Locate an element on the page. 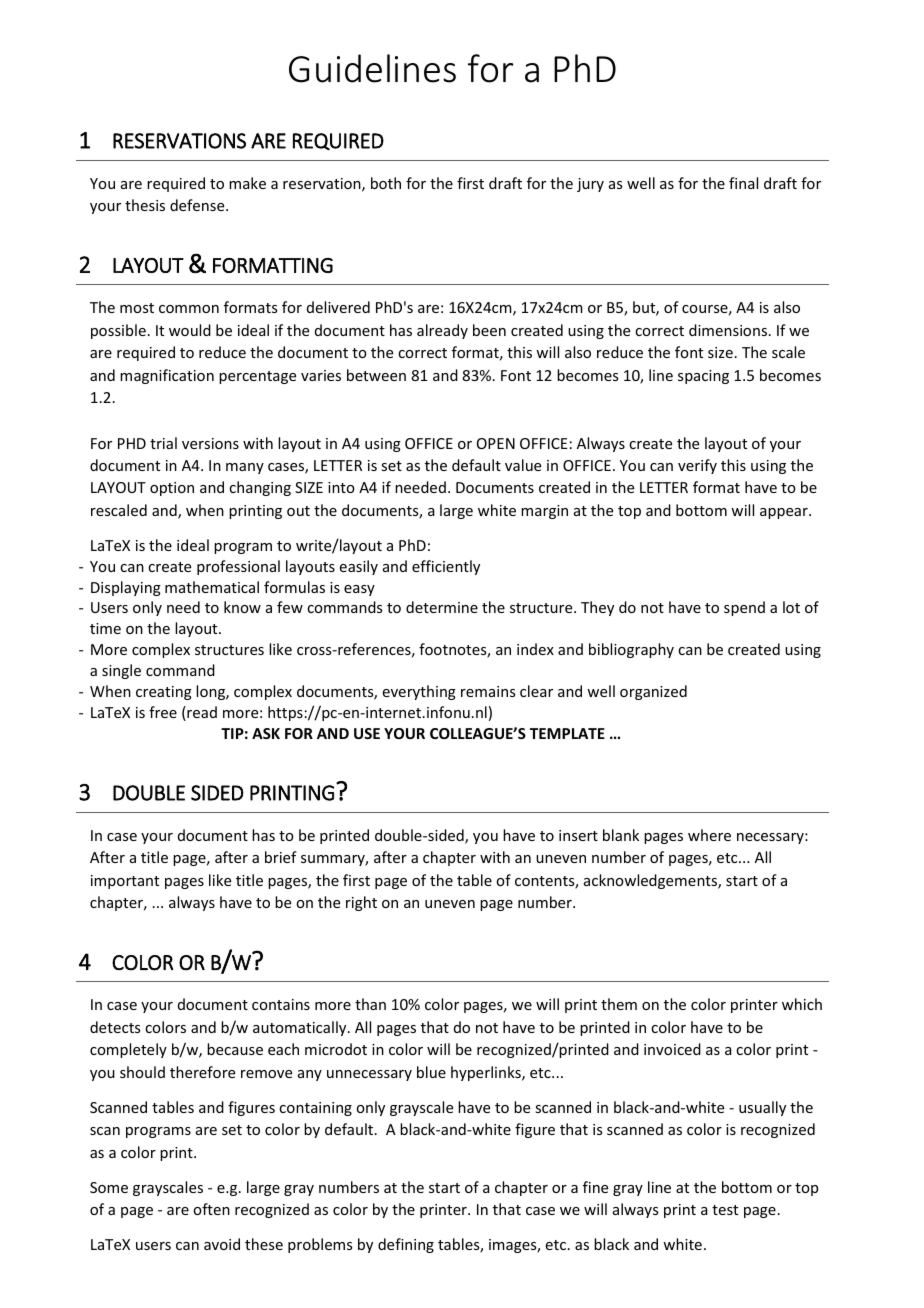 Image resolution: width=924 pixels, height=1308 pixels. organized is located at coordinates (653, 692).
